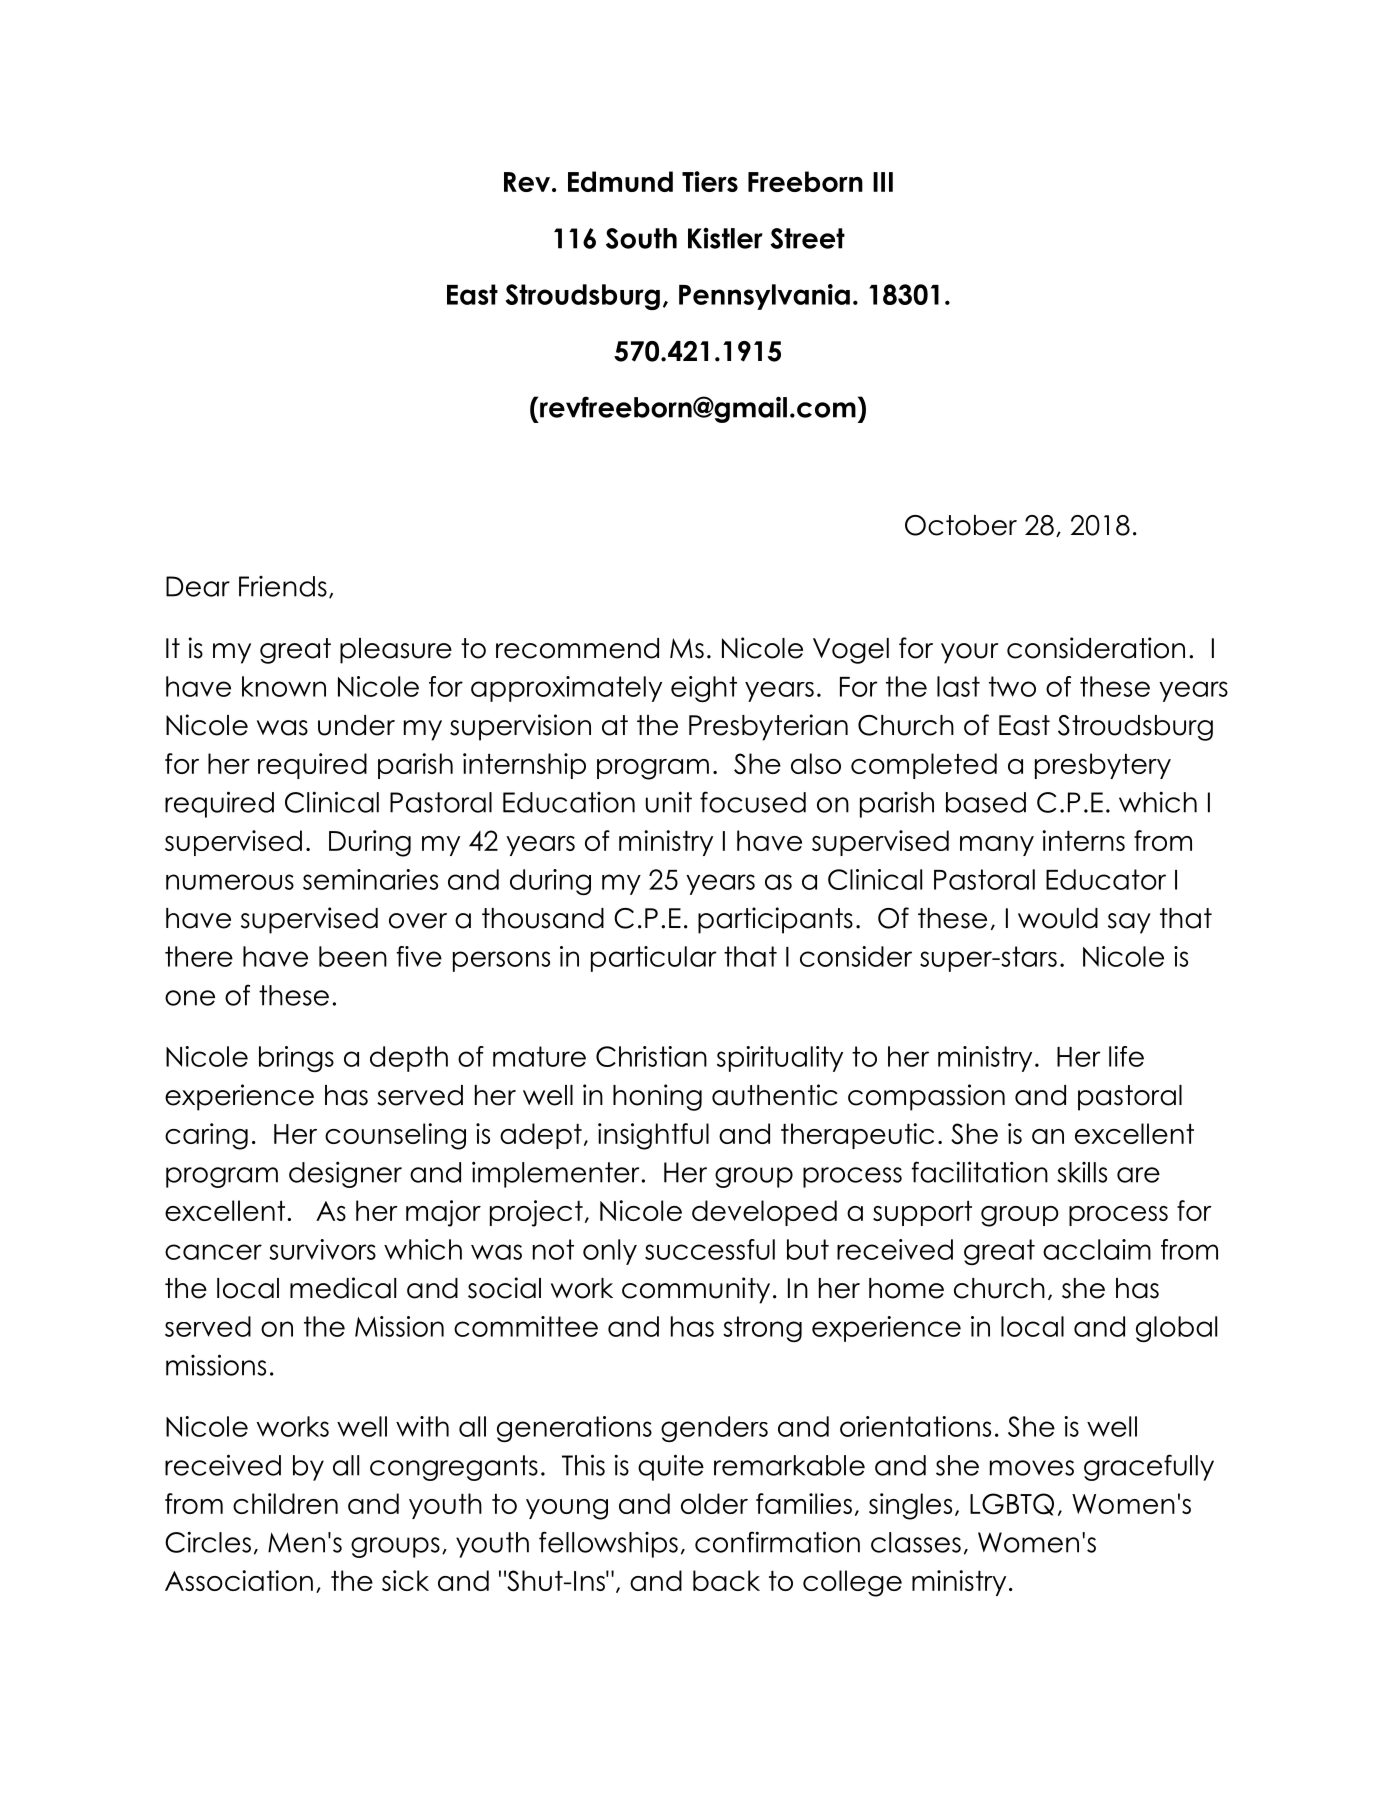 This page has width=1396, height=1806. Describe the element at coordinates (1126, 1056) in the page. I see `life` at that location.
